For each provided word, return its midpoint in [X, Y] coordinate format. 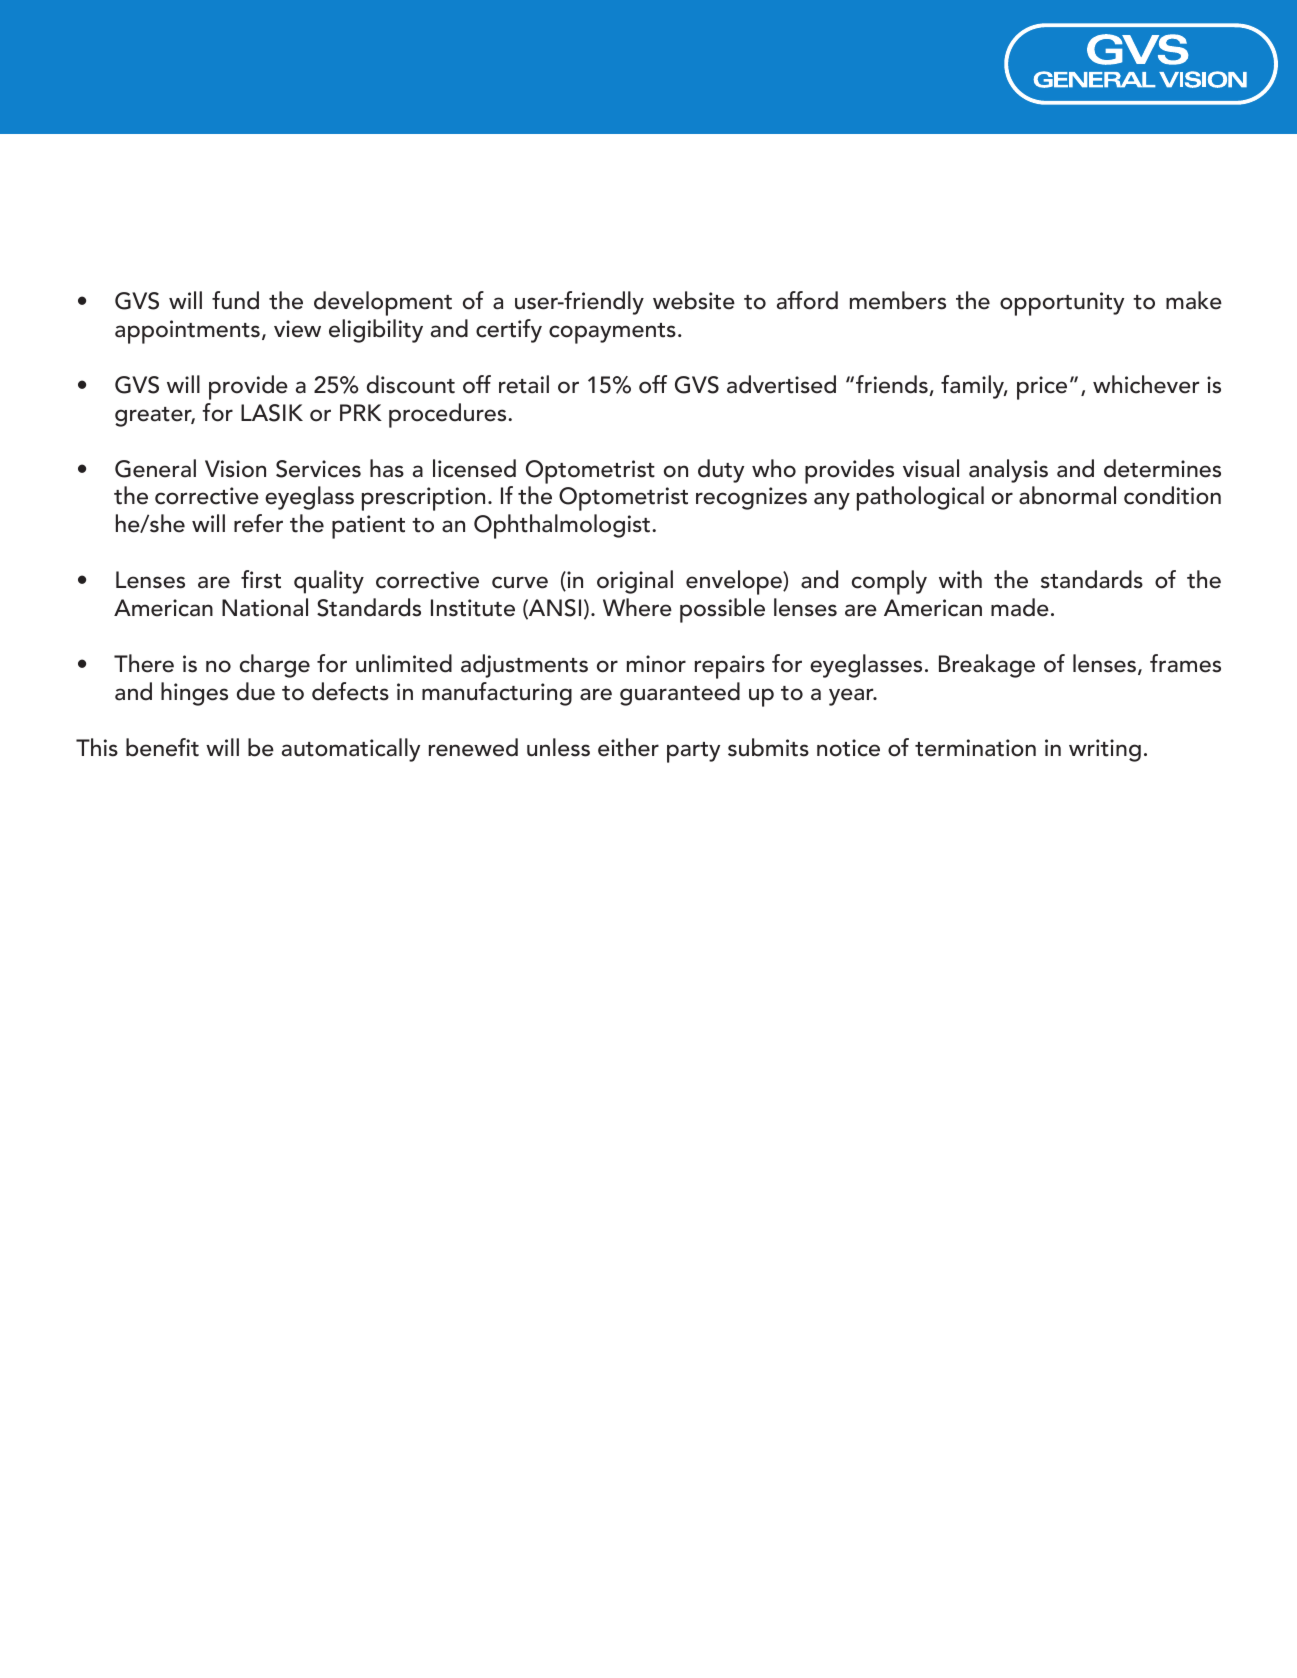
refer [258, 523]
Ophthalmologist [563, 526]
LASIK [272, 413]
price [1042, 388]
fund [235, 300]
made [1020, 607]
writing [1105, 750]
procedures [449, 415]
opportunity [1062, 304]
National [265, 607]
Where [637, 607]
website [694, 300]
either [628, 747]
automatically [351, 750]
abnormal [1067, 495]
